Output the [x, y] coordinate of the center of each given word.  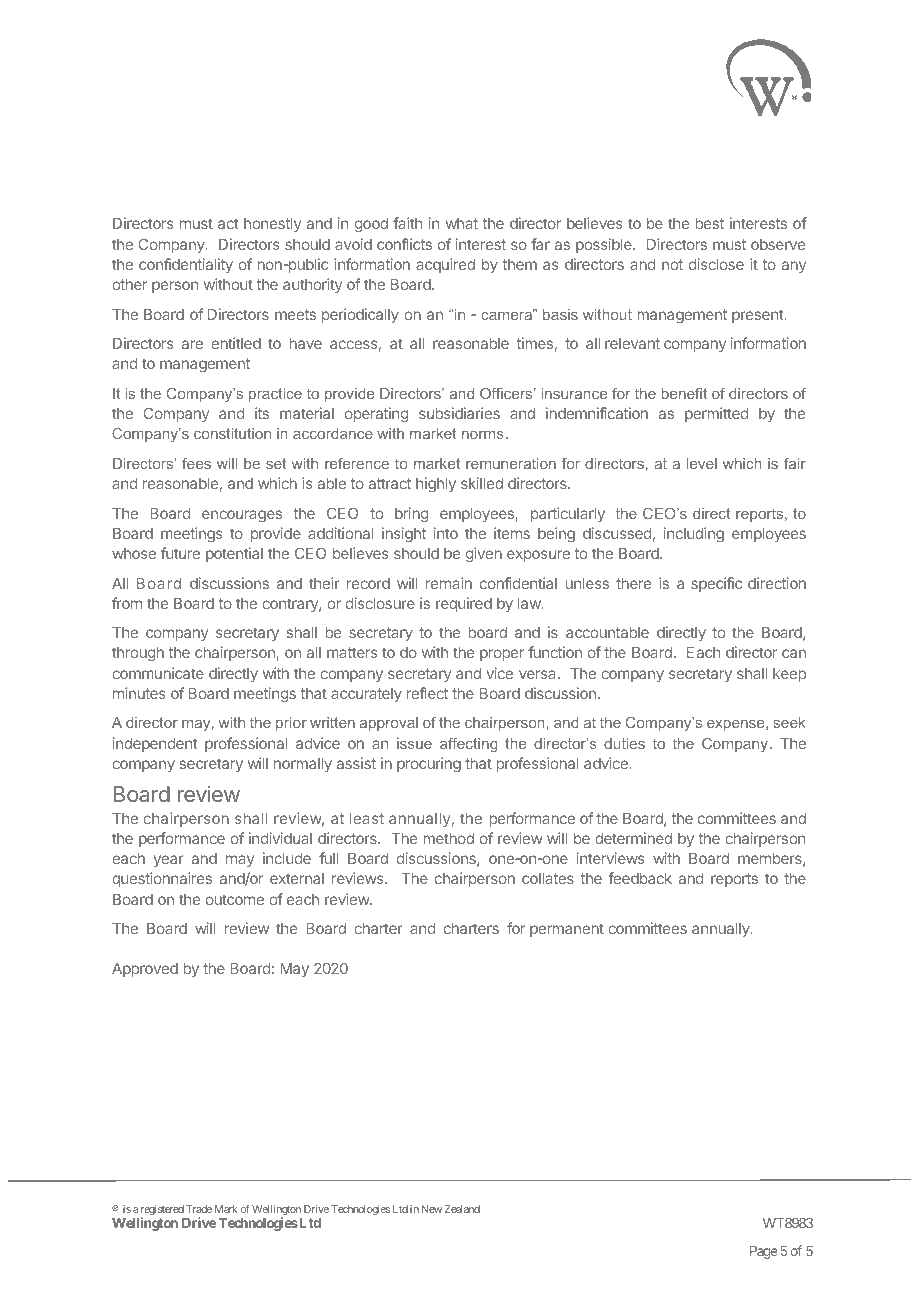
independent [155, 744]
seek [790, 722]
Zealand [462, 1209]
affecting [469, 745]
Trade [199, 1209]
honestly [272, 225]
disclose [716, 264]
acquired [445, 265]
